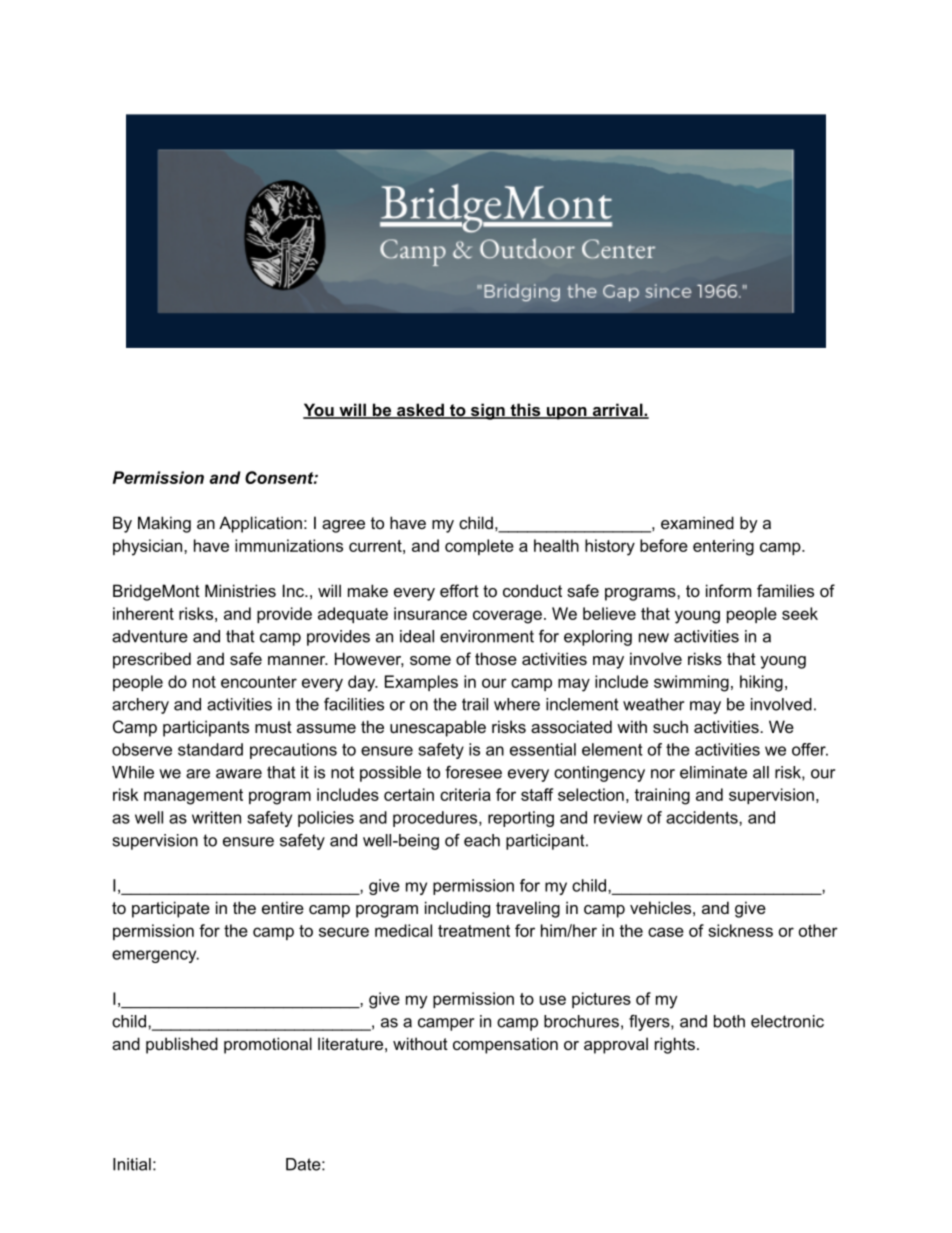 This image has width=952, height=1233. Describe the element at coordinates (697, 522) in the image. I see `examined` at that location.
